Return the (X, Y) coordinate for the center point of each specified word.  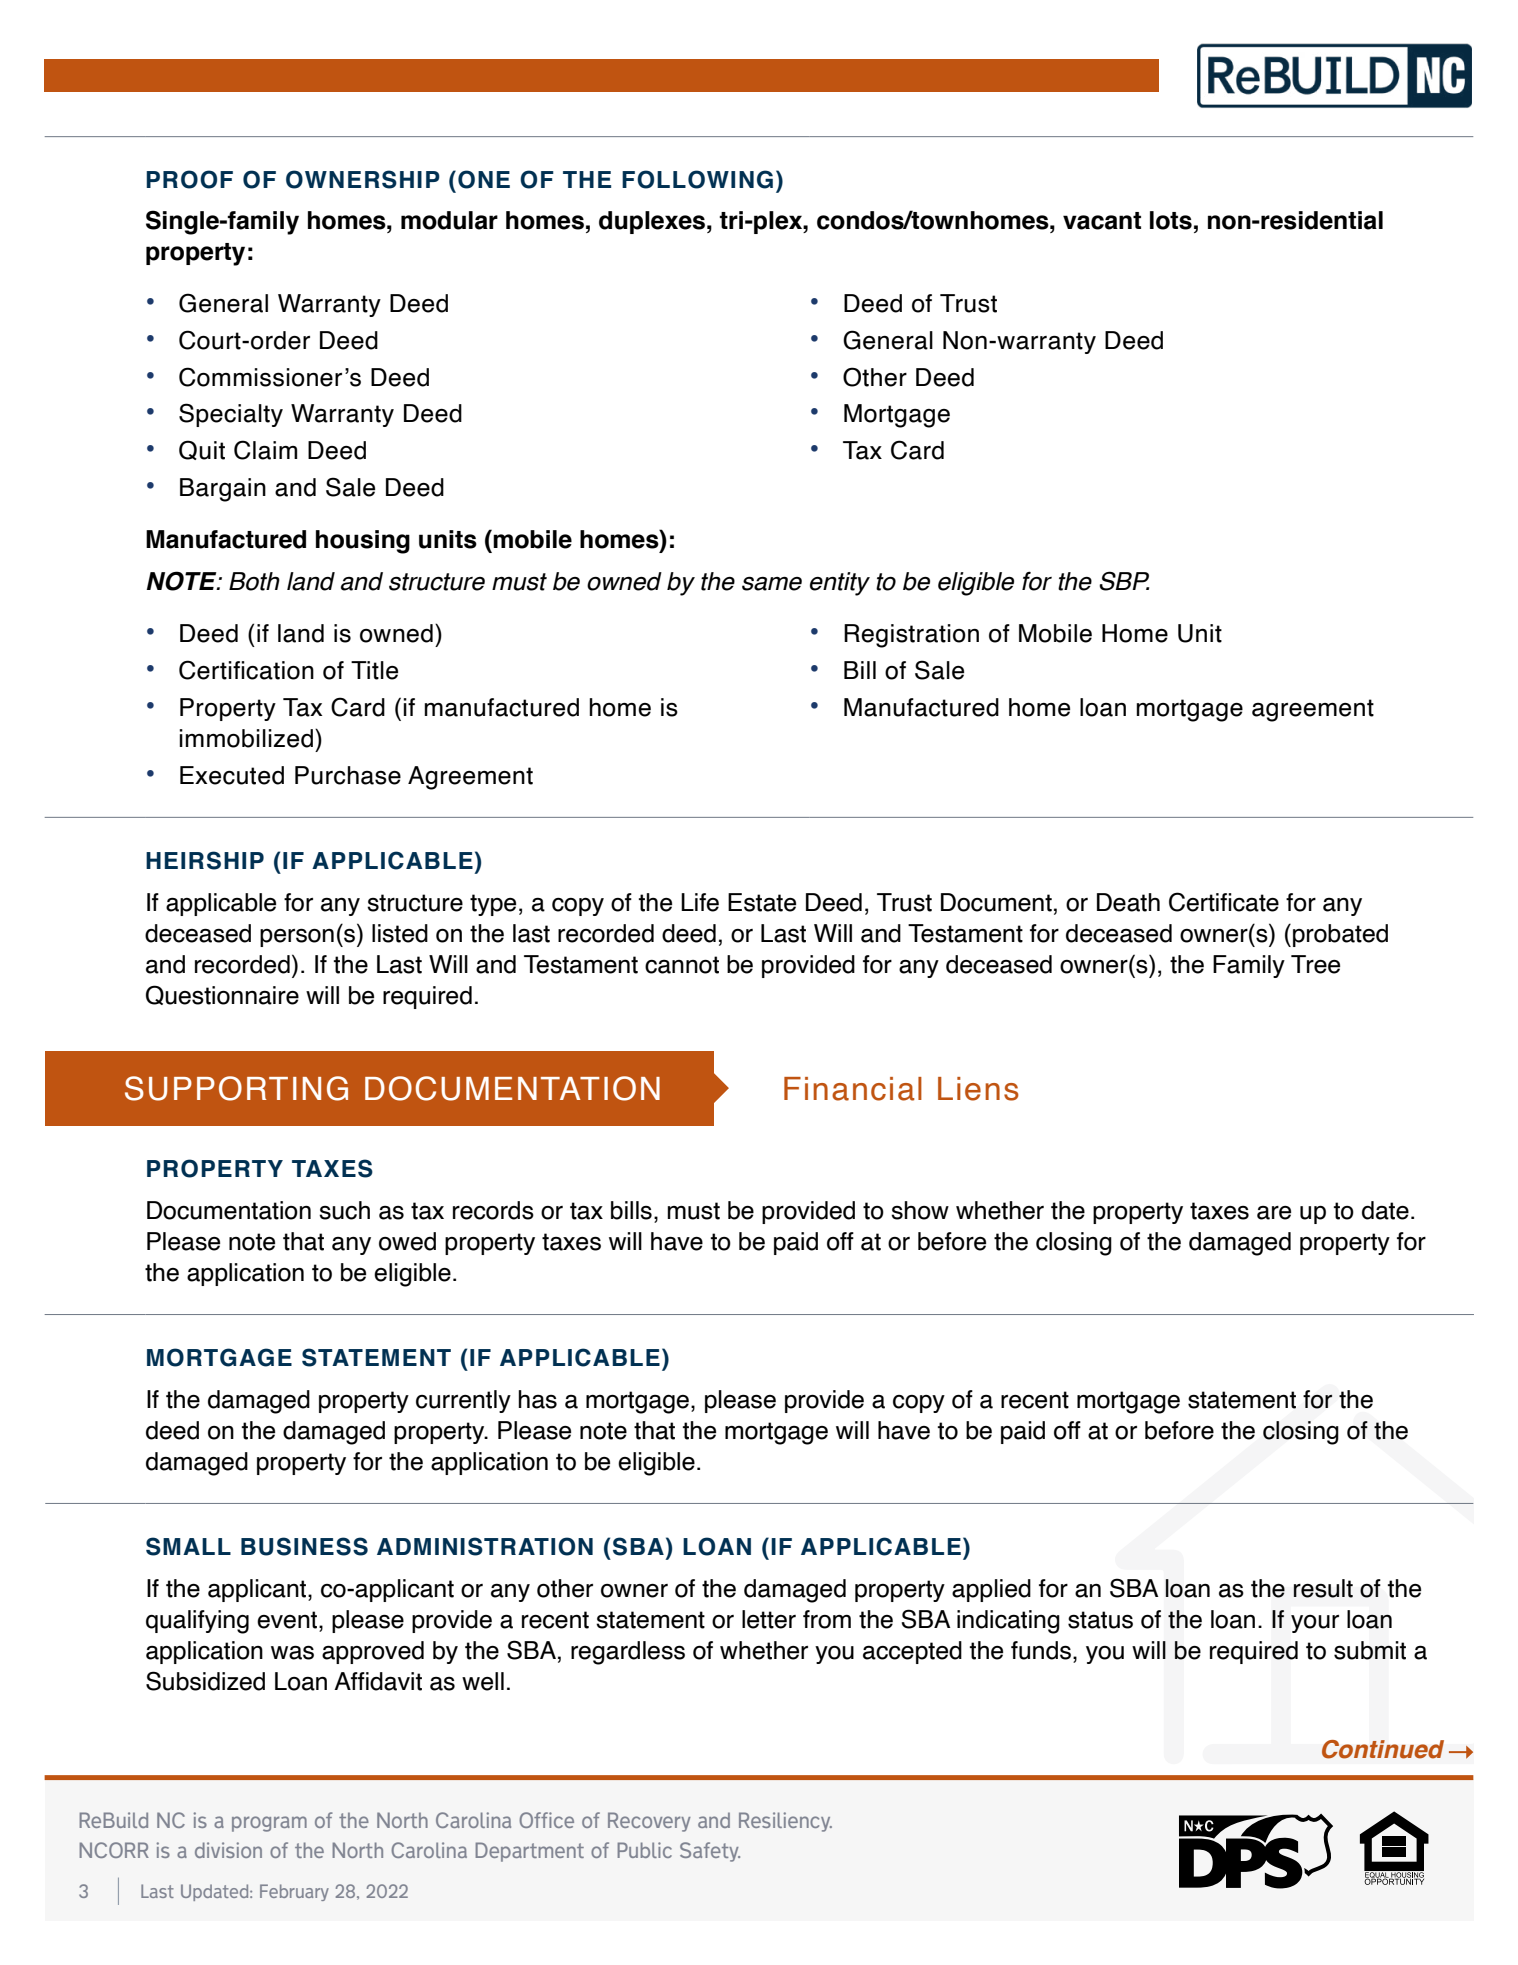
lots (1171, 220)
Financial (853, 1089)
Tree (1315, 964)
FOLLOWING (697, 179)
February (294, 1892)
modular (449, 220)
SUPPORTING (236, 1088)
